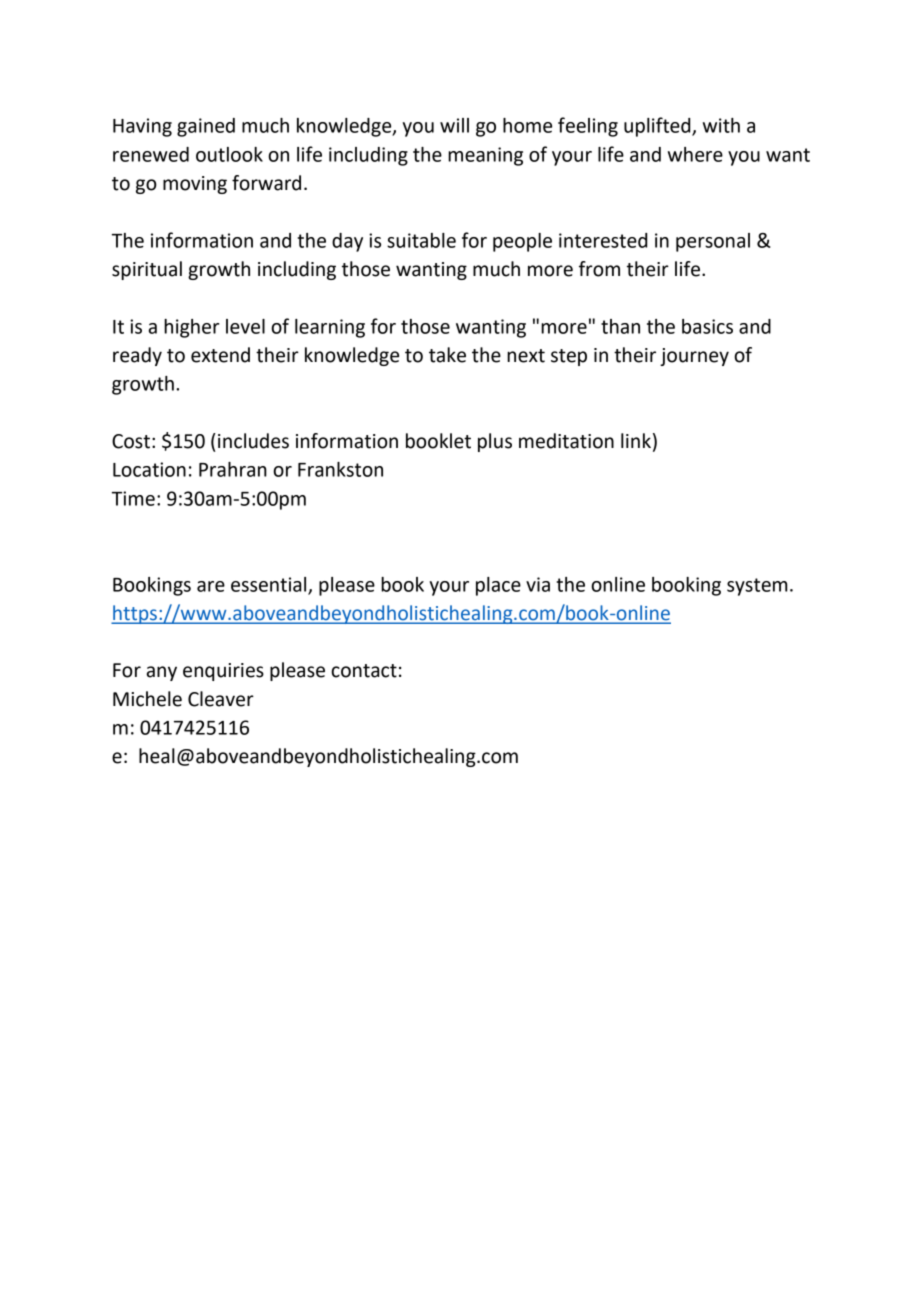 This screenshot has width=924, height=1308. I want to click on link, so click(636, 440).
